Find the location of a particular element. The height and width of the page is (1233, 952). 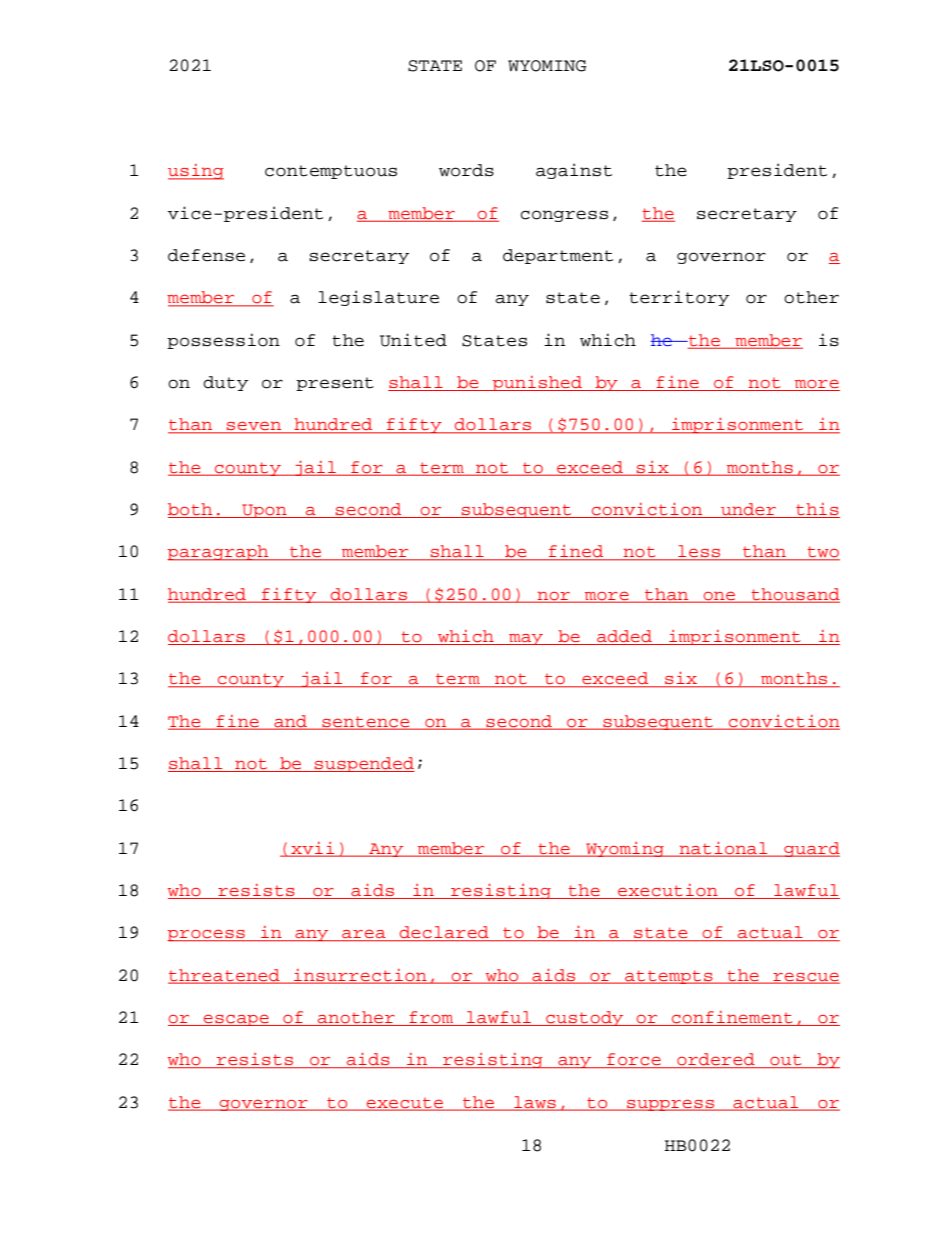

laws is located at coordinates (535, 1103).
